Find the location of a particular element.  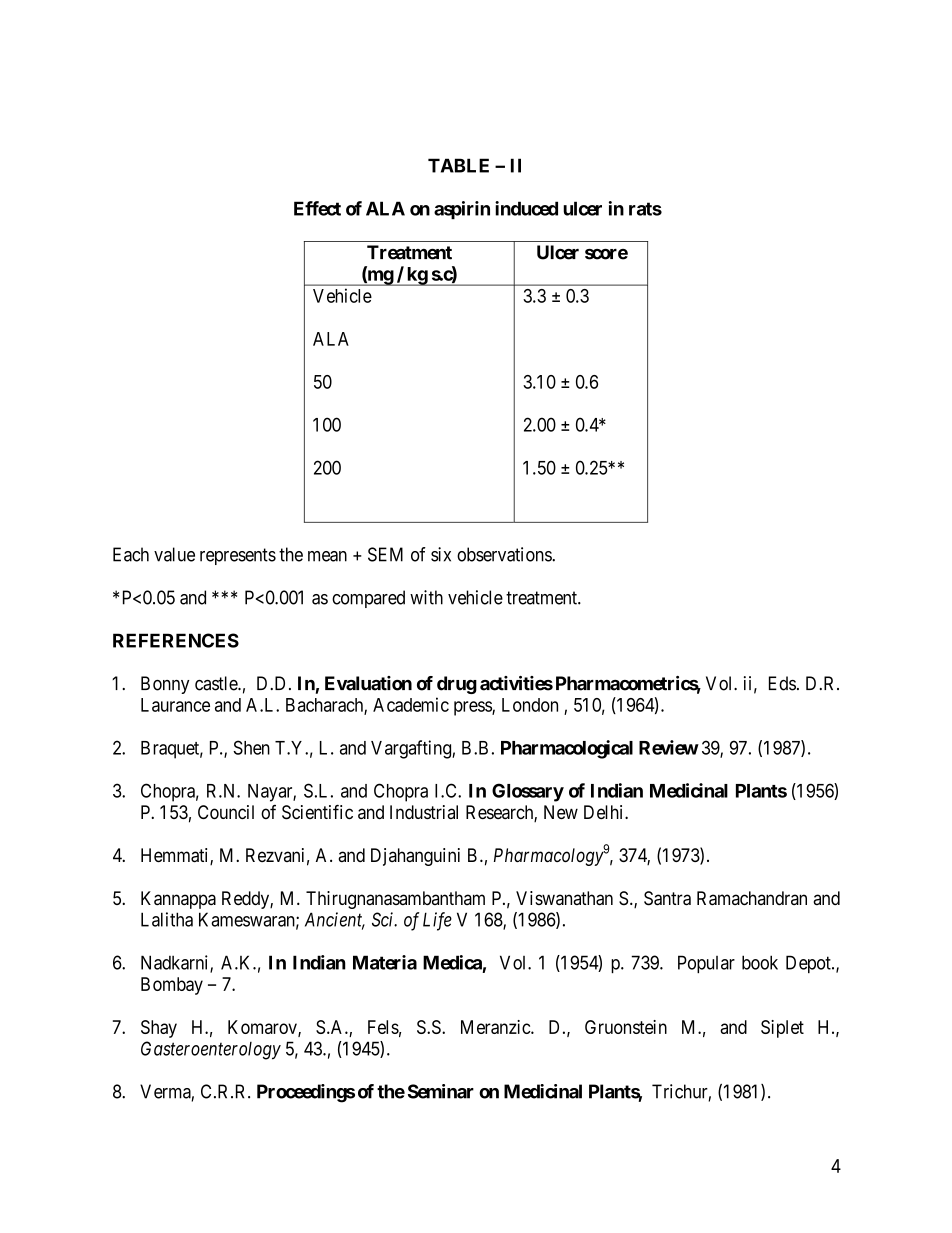

observations is located at coordinates (505, 554).
